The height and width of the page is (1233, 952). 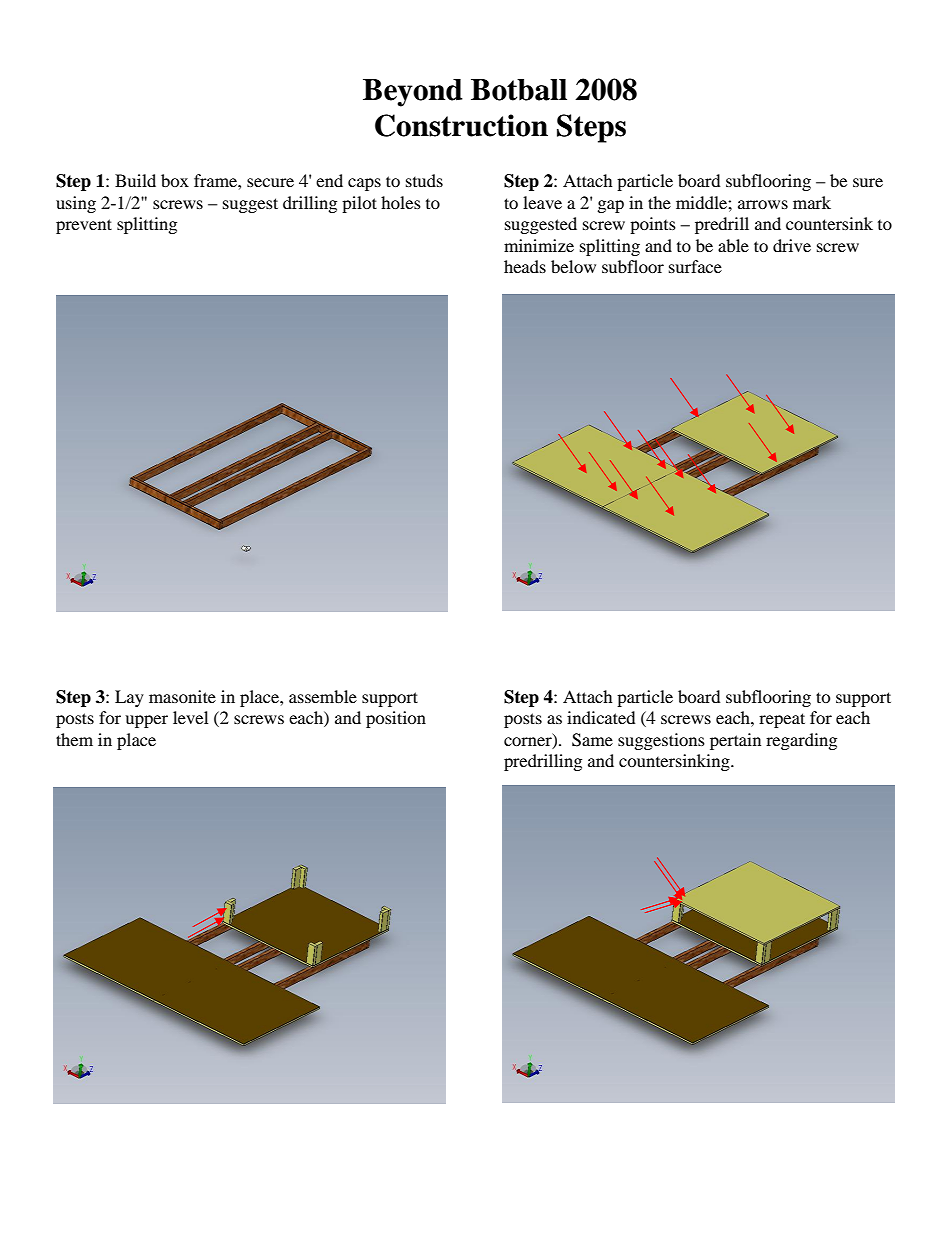 What do you see at coordinates (461, 125) in the page?
I see `Construction` at bounding box center [461, 125].
